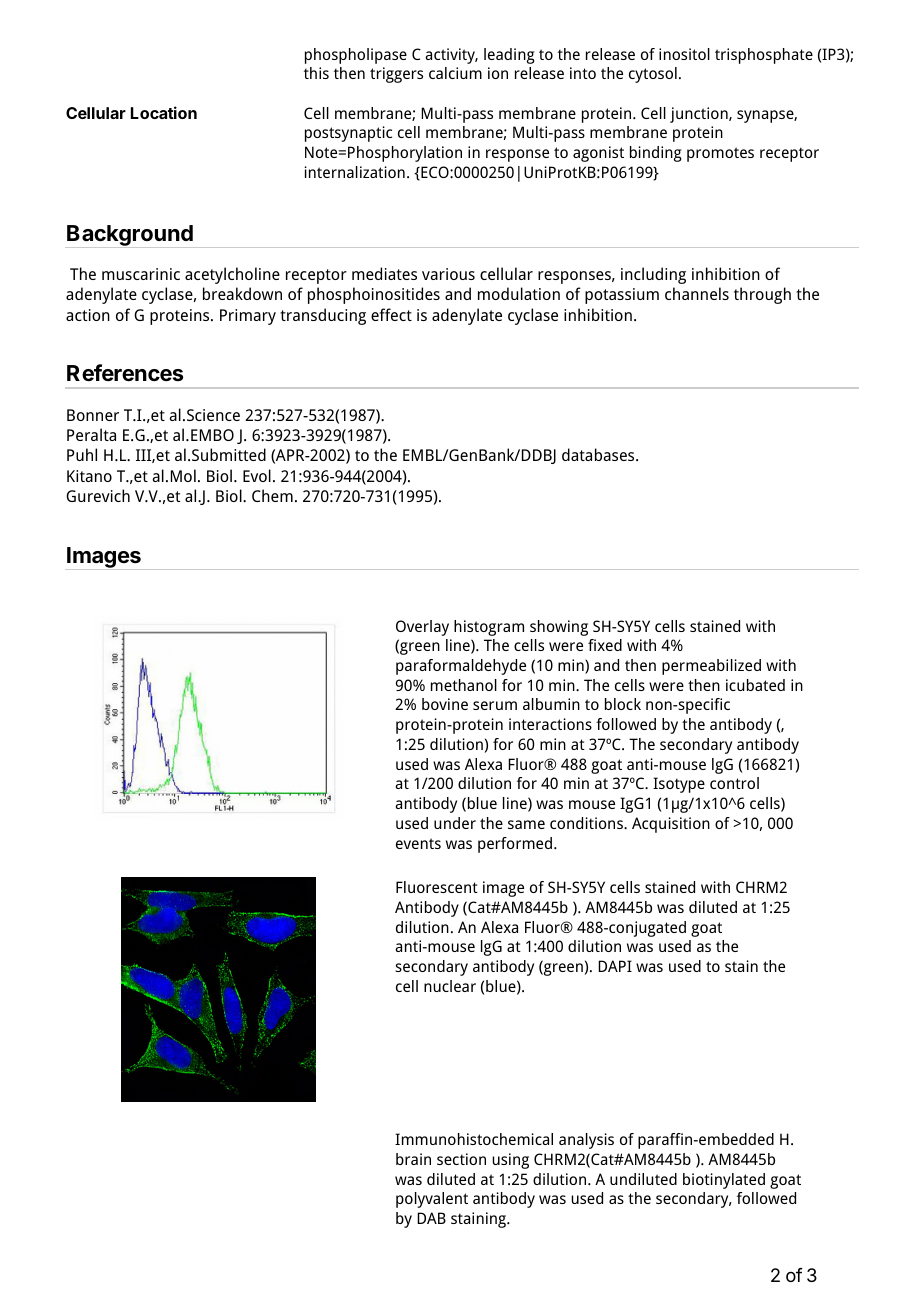 This screenshot has height=1308, width=924. Describe the element at coordinates (599, 454) in the screenshot. I see `databases` at that location.
